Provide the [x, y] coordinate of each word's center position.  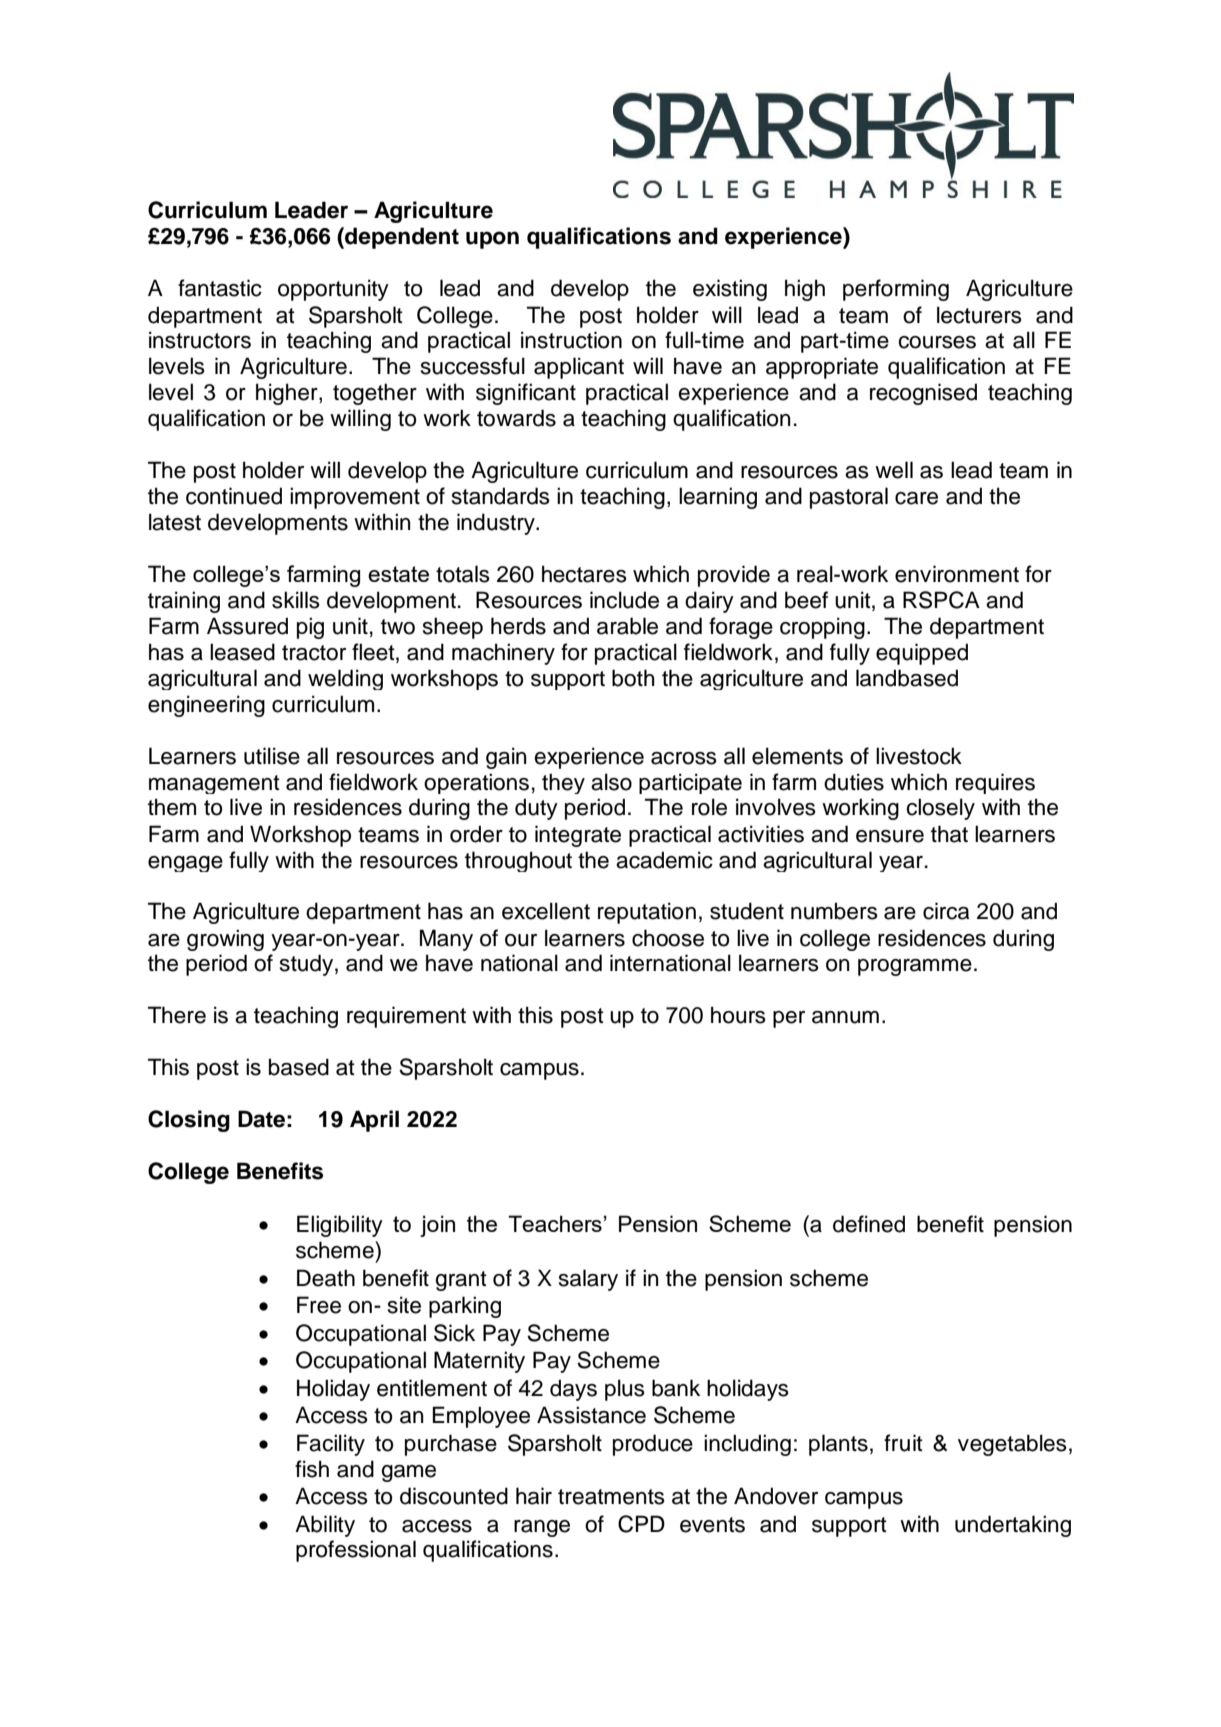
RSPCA [941, 600]
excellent [546, 911]
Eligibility [340, 1226]
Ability [325, 1526]
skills [296, 600]
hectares [584, 574]
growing [225, 940]
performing [896, 290]
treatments [611, 1497]
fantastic [220, 288]
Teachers [555, 1223]
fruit [903, 1443]
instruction [571, 340]
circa [946, 911]
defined [869, 1224]
